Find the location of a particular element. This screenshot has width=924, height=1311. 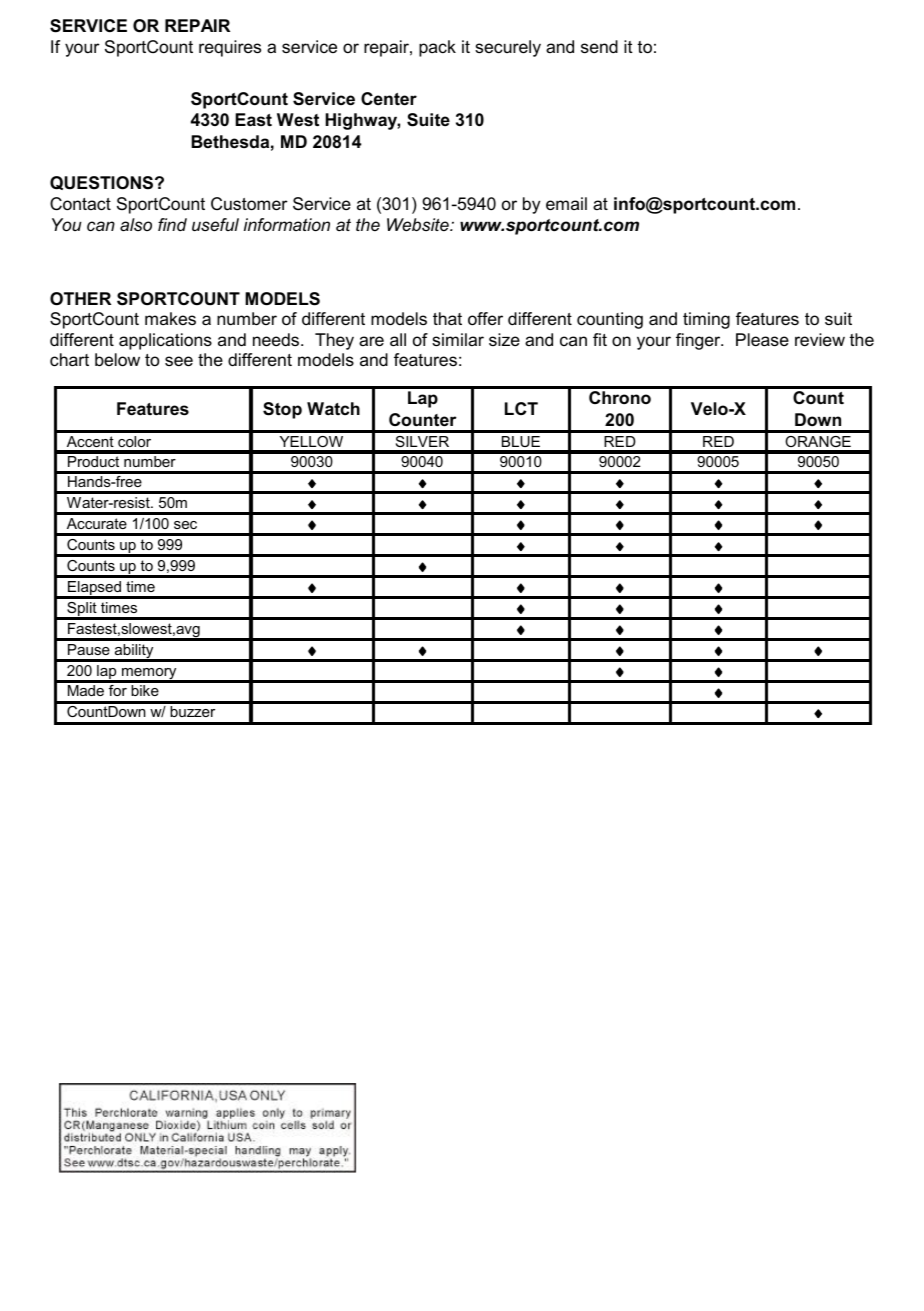

LCT is located at coordinates (521, 408).
